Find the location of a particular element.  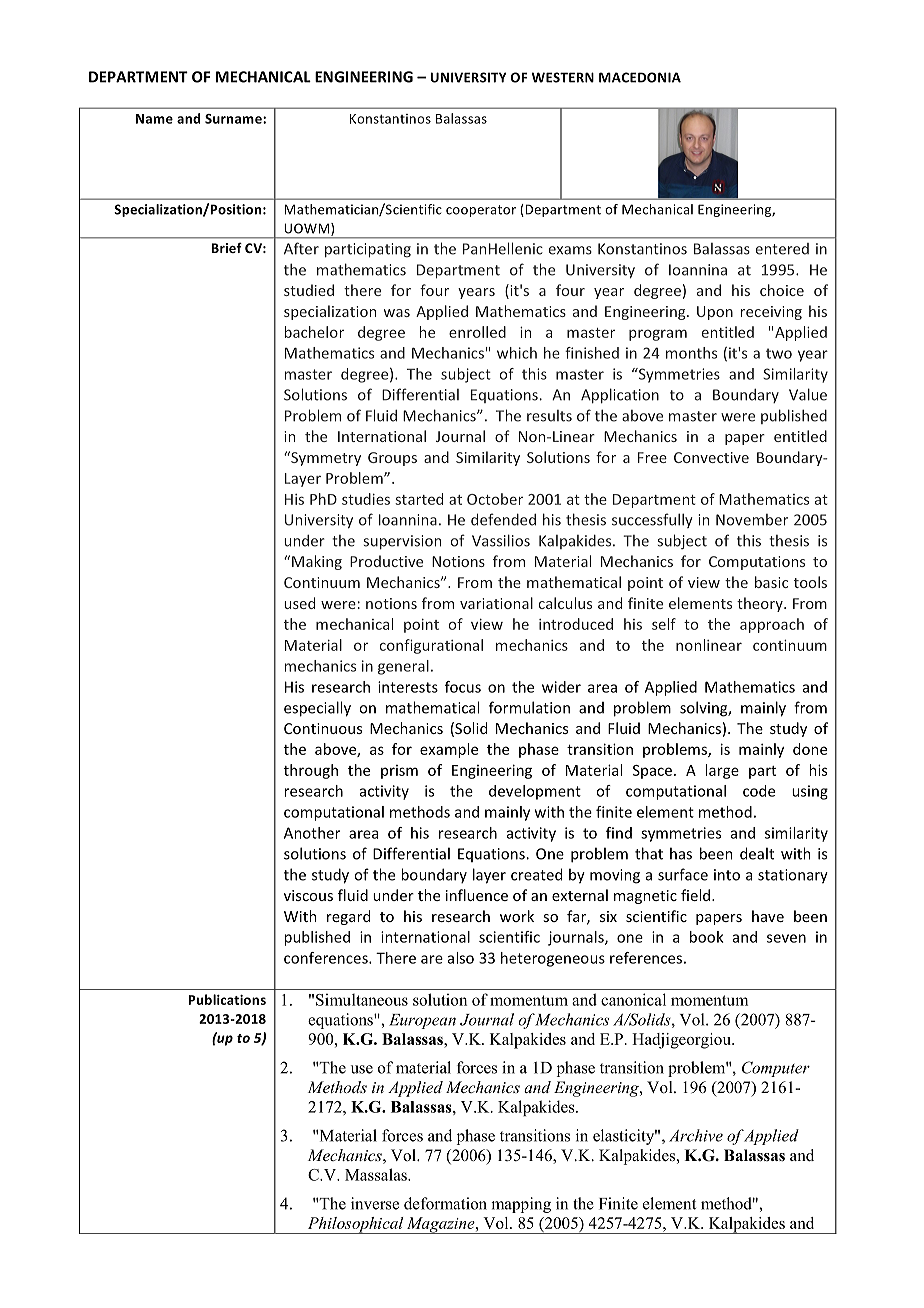

After is located at coordinates (301, 248).
